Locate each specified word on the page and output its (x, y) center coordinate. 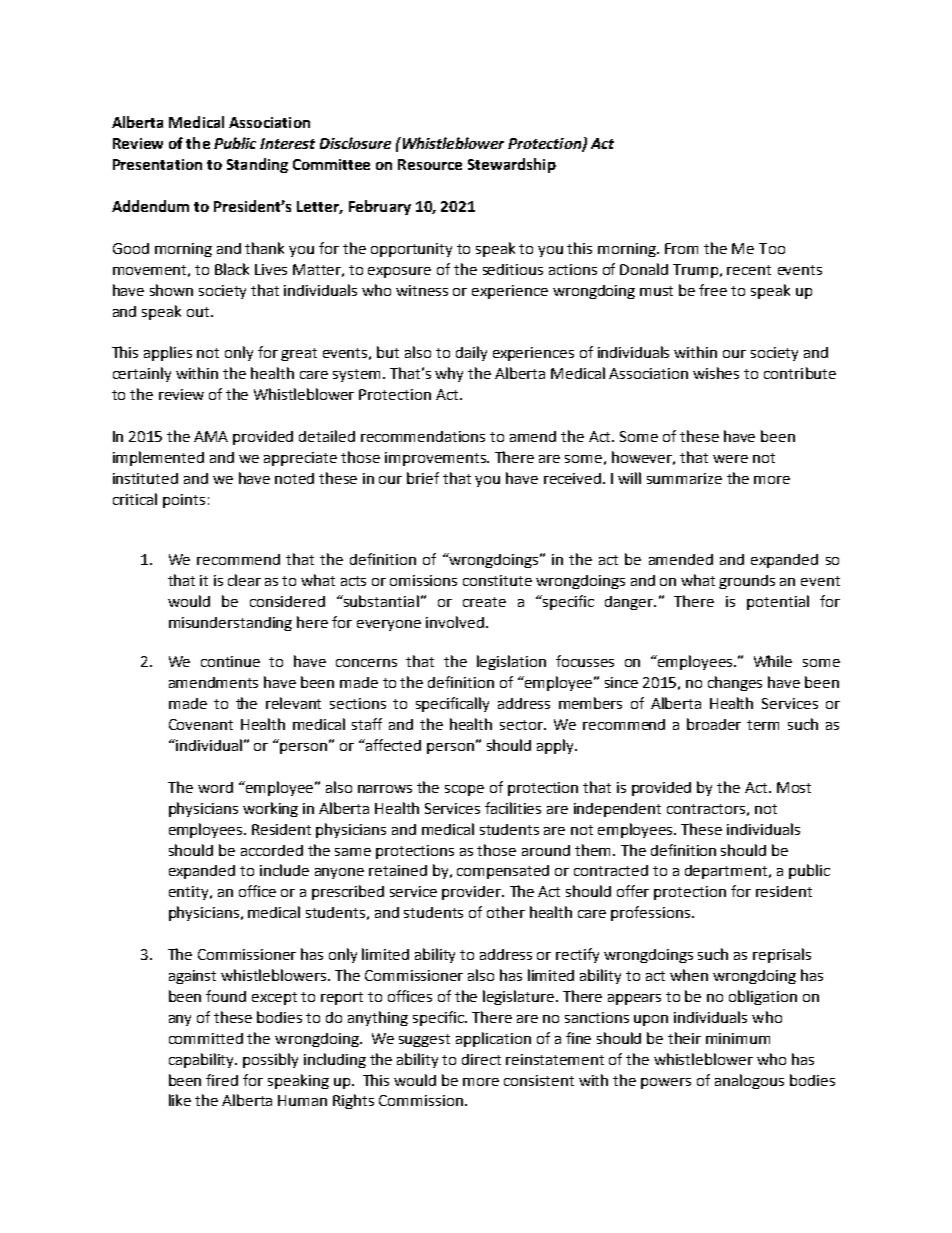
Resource (430, 164)
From (681, 248)
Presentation (157, 164)
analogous (749, 1081)
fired (222, 1080)
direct (481, 1059)
